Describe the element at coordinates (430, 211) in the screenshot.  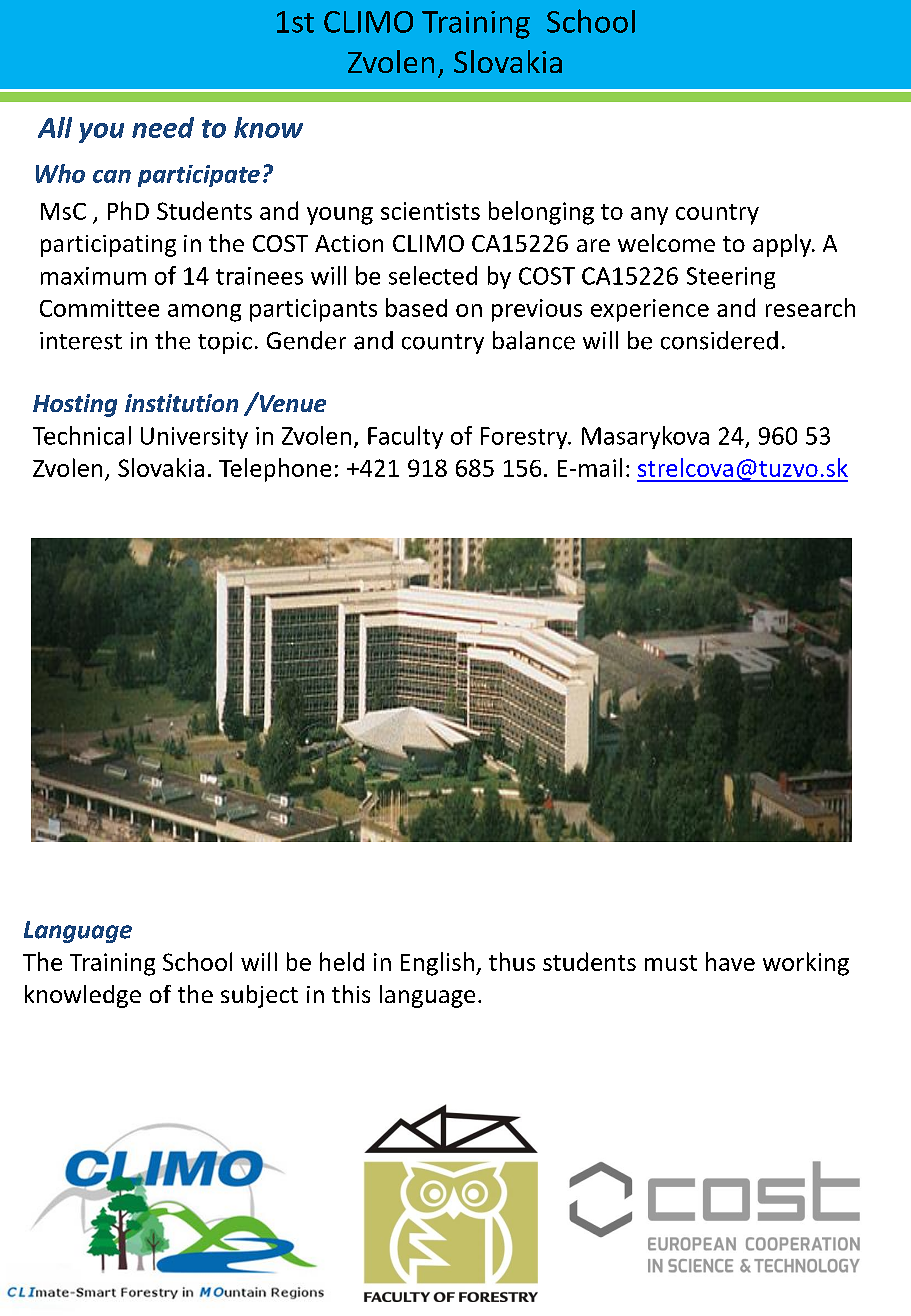
I see `scientists` at that location.
